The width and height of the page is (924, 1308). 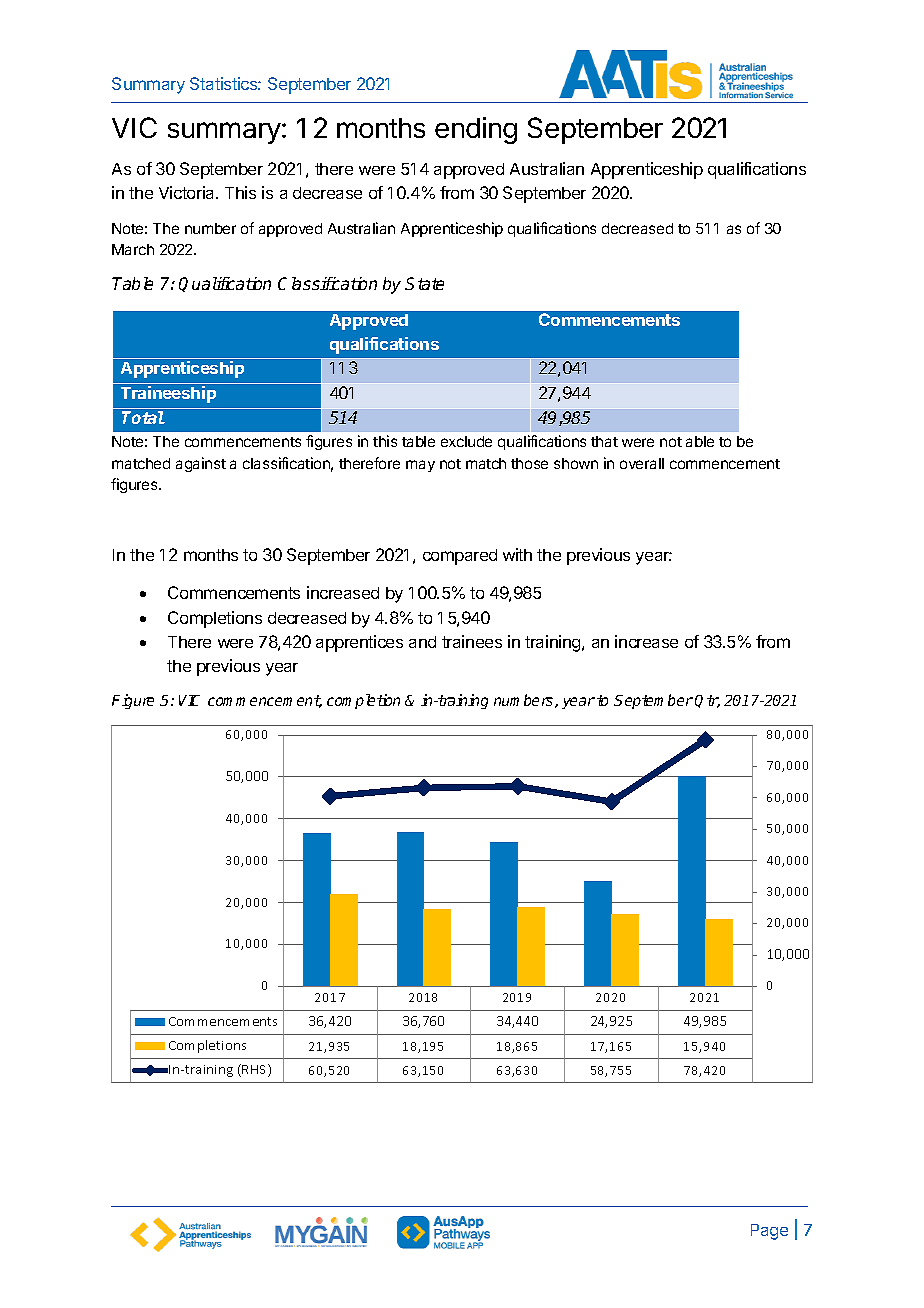 I want to click on Victoria, so click(x=188, y=192).
